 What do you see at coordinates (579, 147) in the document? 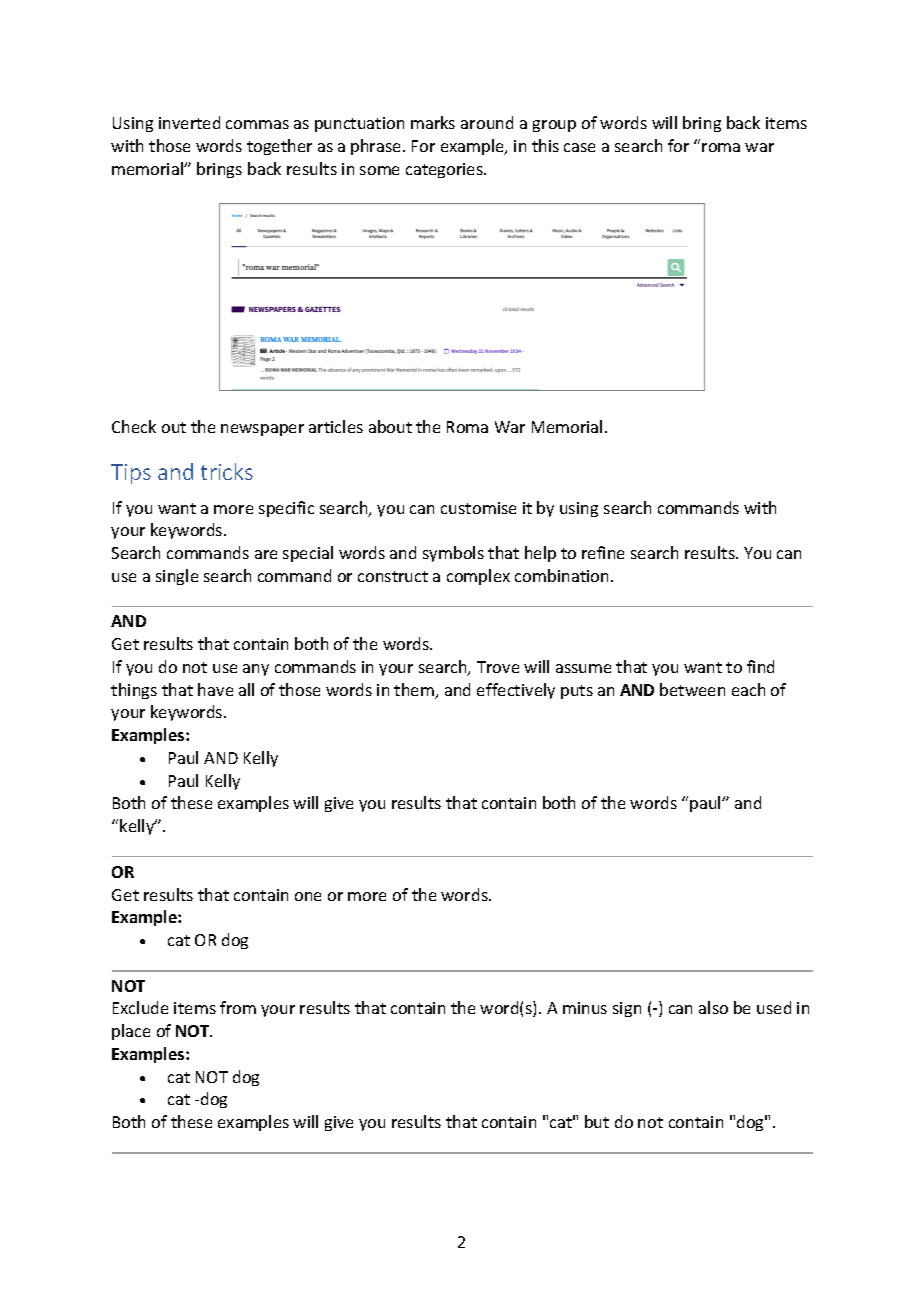
I see `case` at bounding box center [579, 147].
